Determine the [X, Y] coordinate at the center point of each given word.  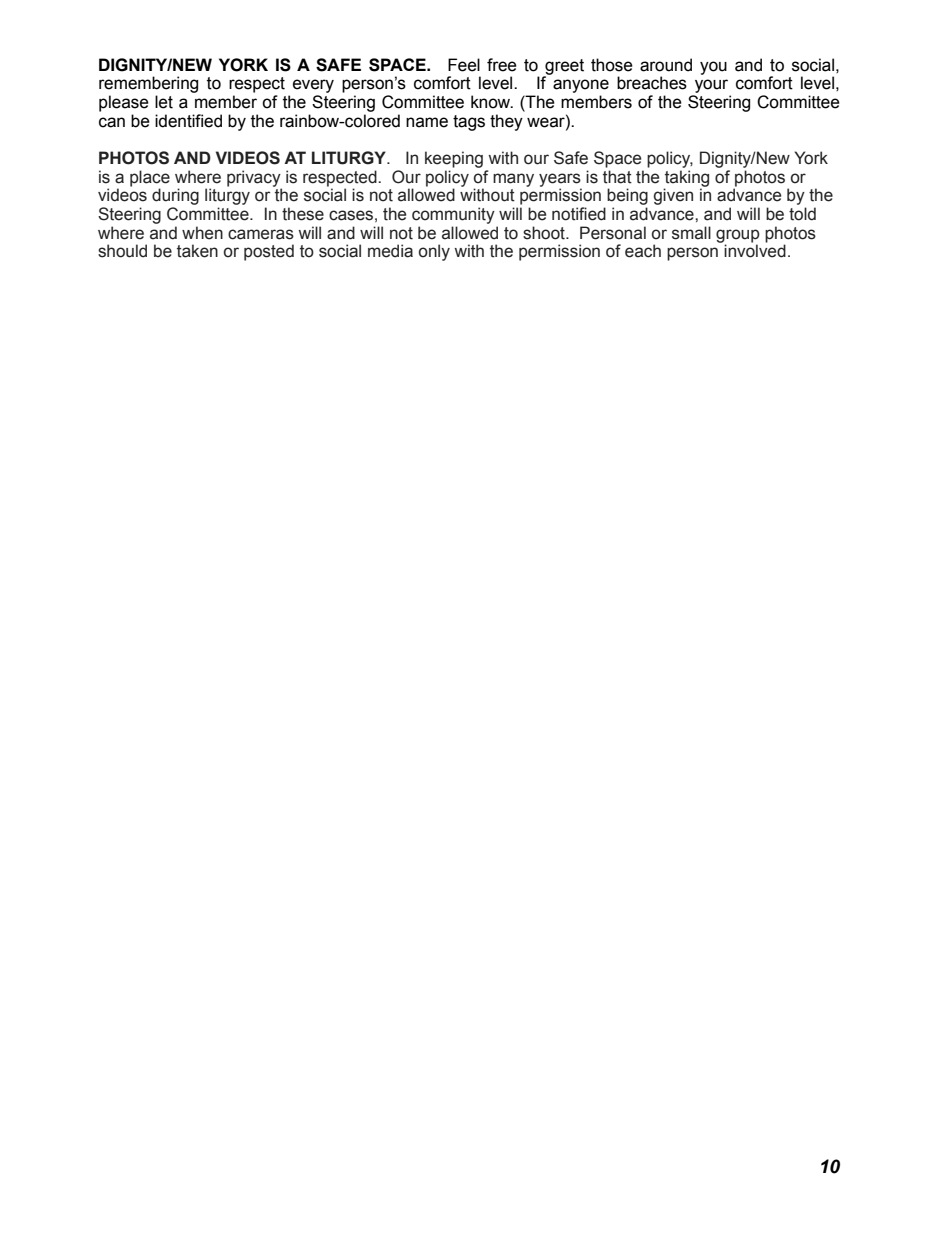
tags [469, 123]
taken [197, 251]
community [453, 215]
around [666, 65]
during [175, 196]
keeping [454, 159]
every [313, 86]
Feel [464, 65]
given [673, 196]
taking [686, 179]
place [150, 178]
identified [188, 121]
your [711, 86]
